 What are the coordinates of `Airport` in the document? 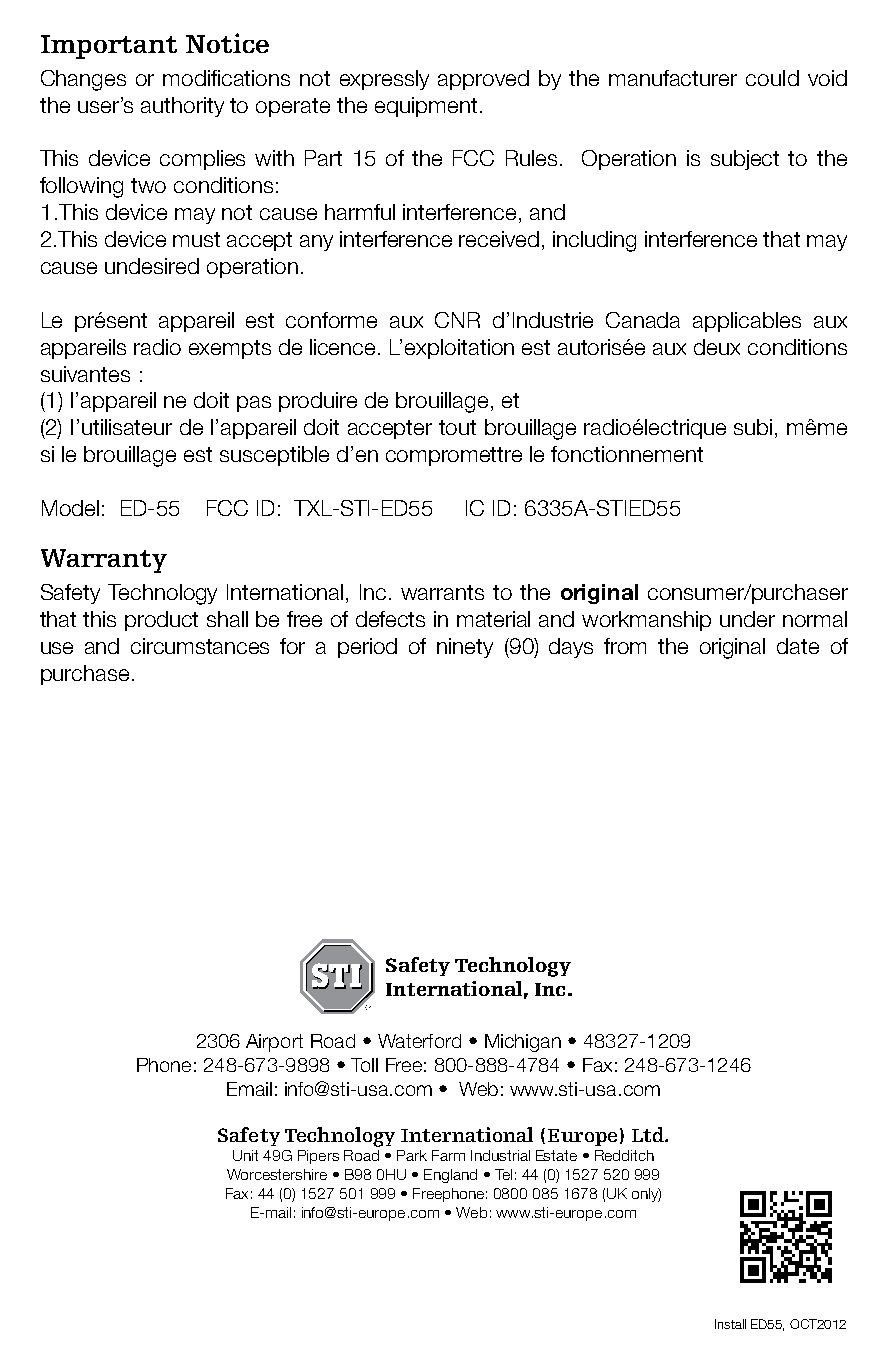 It's located at (274, 1043).
